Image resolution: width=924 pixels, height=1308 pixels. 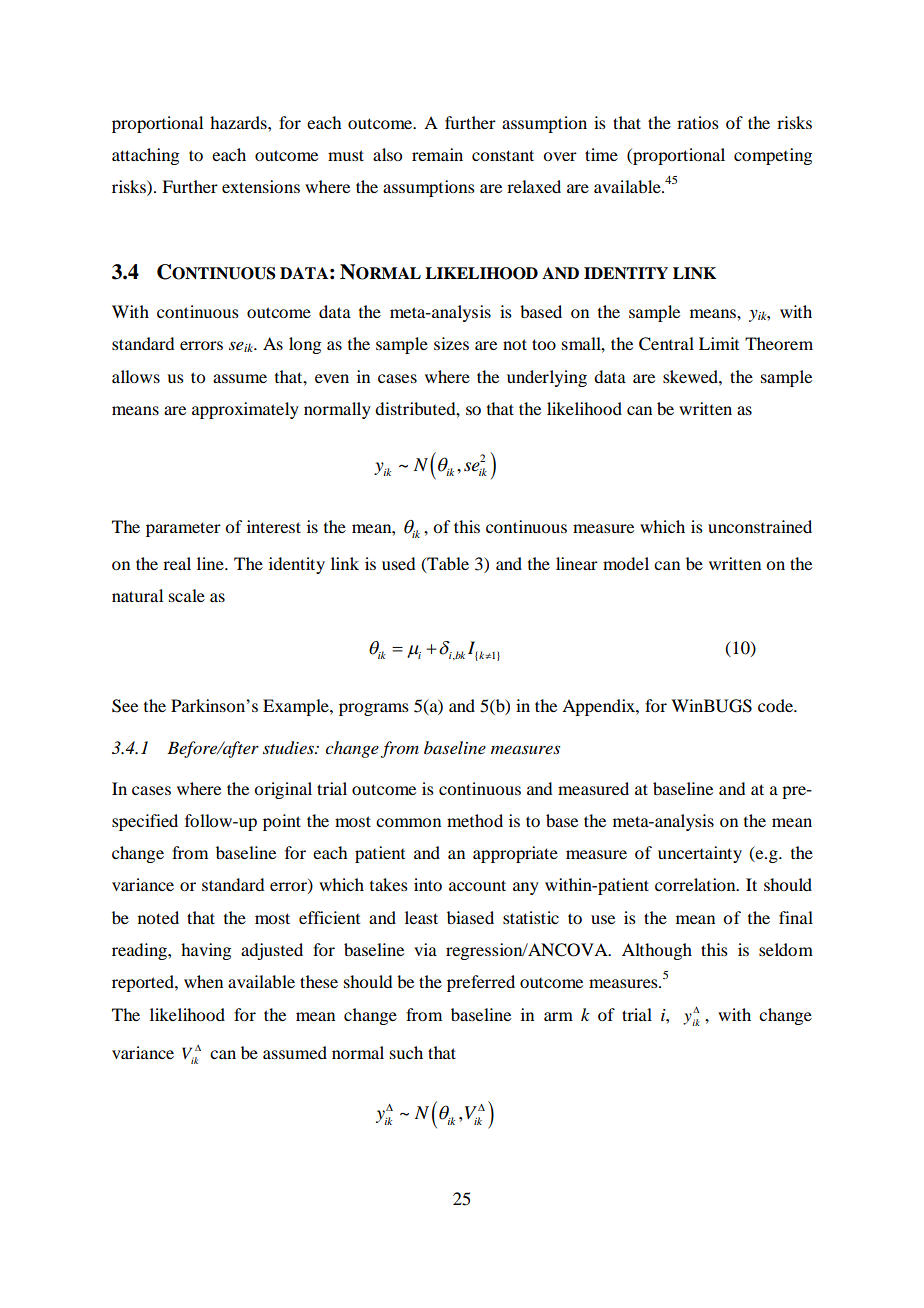 What do you see at coordinates (447, 564) in the screenshot?
I see `Table` at bounding box center [447, 564].
